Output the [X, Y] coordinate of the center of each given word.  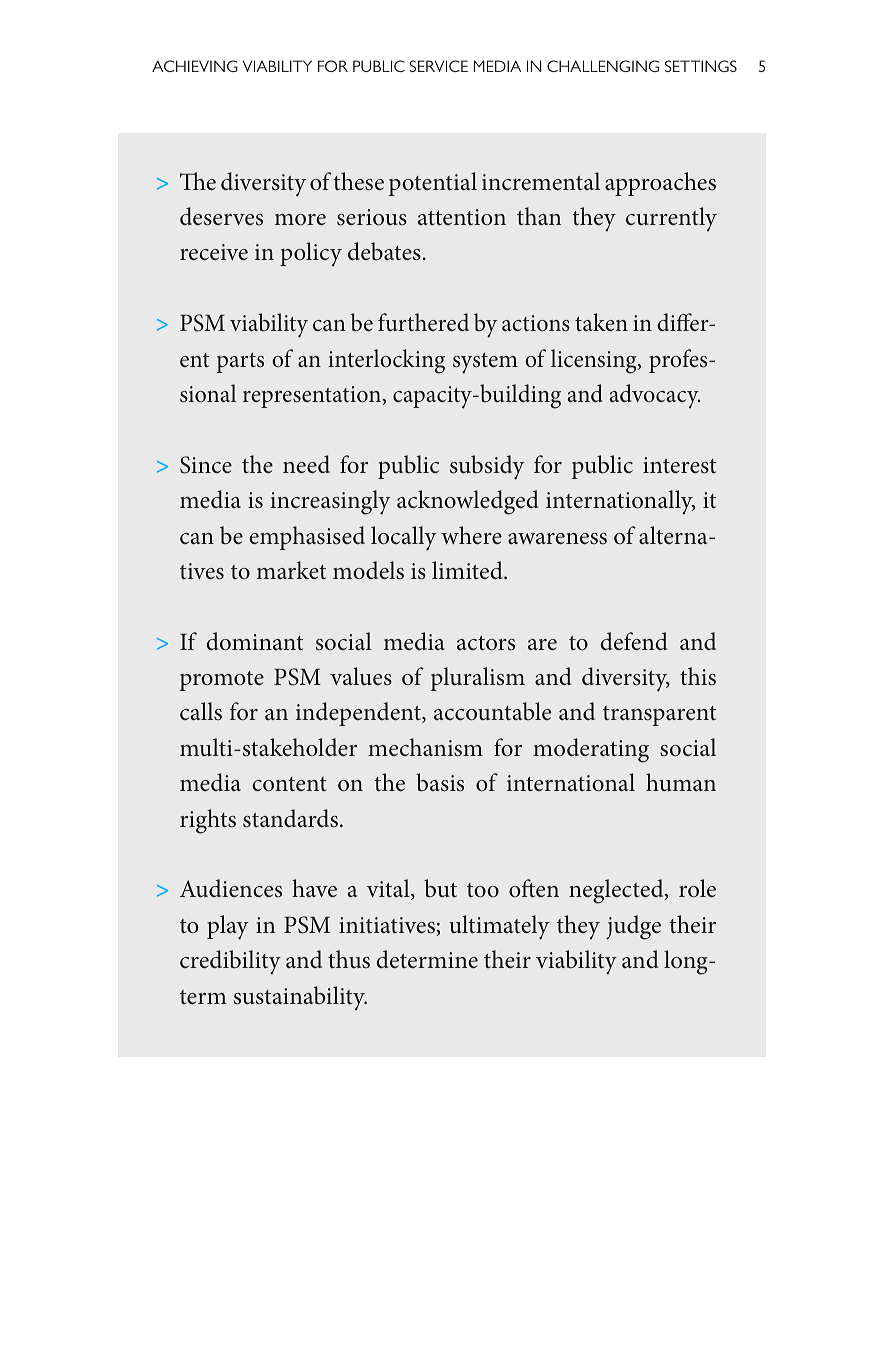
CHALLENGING [603, 66]
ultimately [499, 927]
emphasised [307, 538]
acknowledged [468, 502]
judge [633, 927]
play [228, 927]
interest [679, 465]
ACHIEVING [195, 66]
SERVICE [438, 66]
